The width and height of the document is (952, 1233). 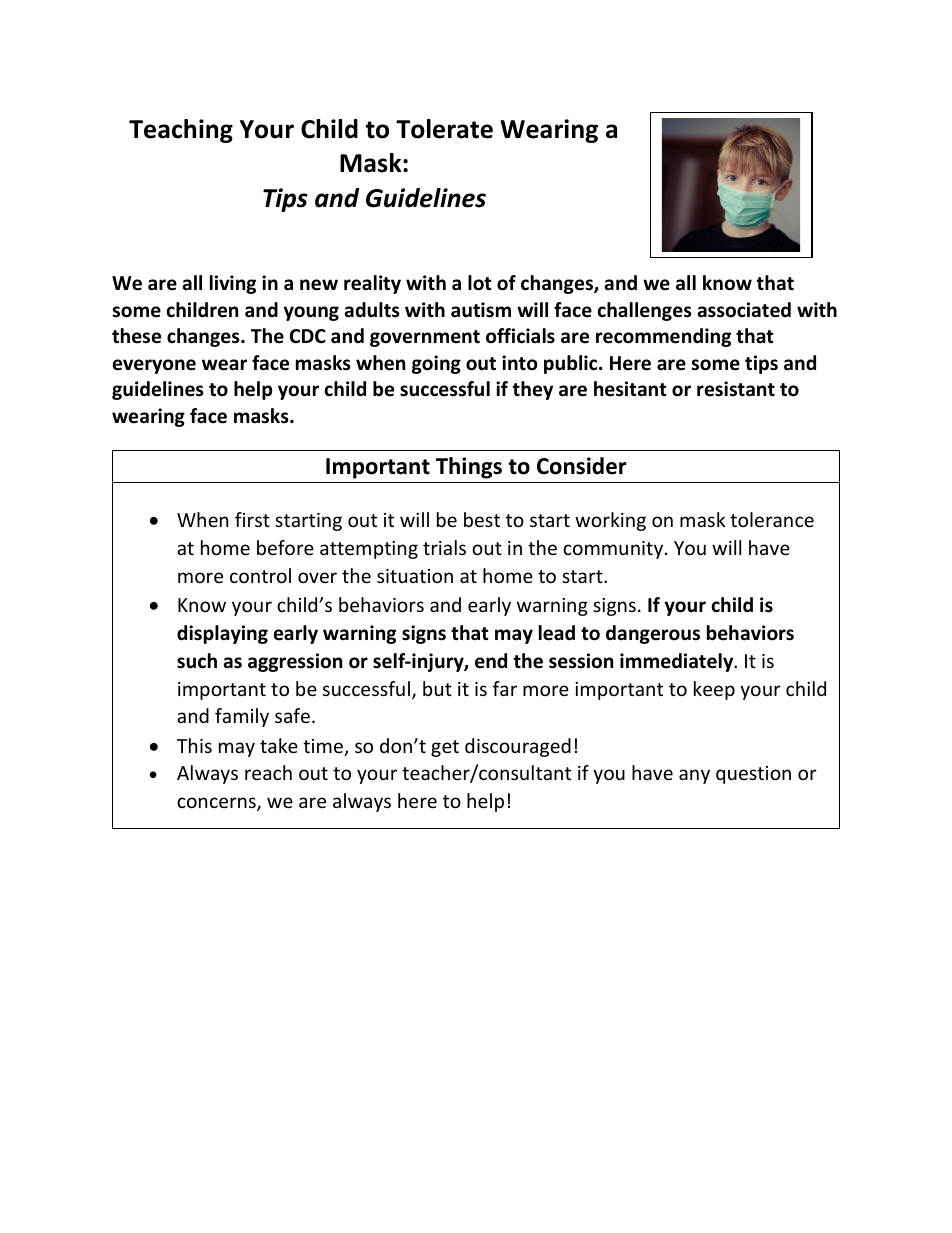 What do you see at coordinates (444, 129) in the document?
I see `Tolerate` at bounding box center [444, 129].
